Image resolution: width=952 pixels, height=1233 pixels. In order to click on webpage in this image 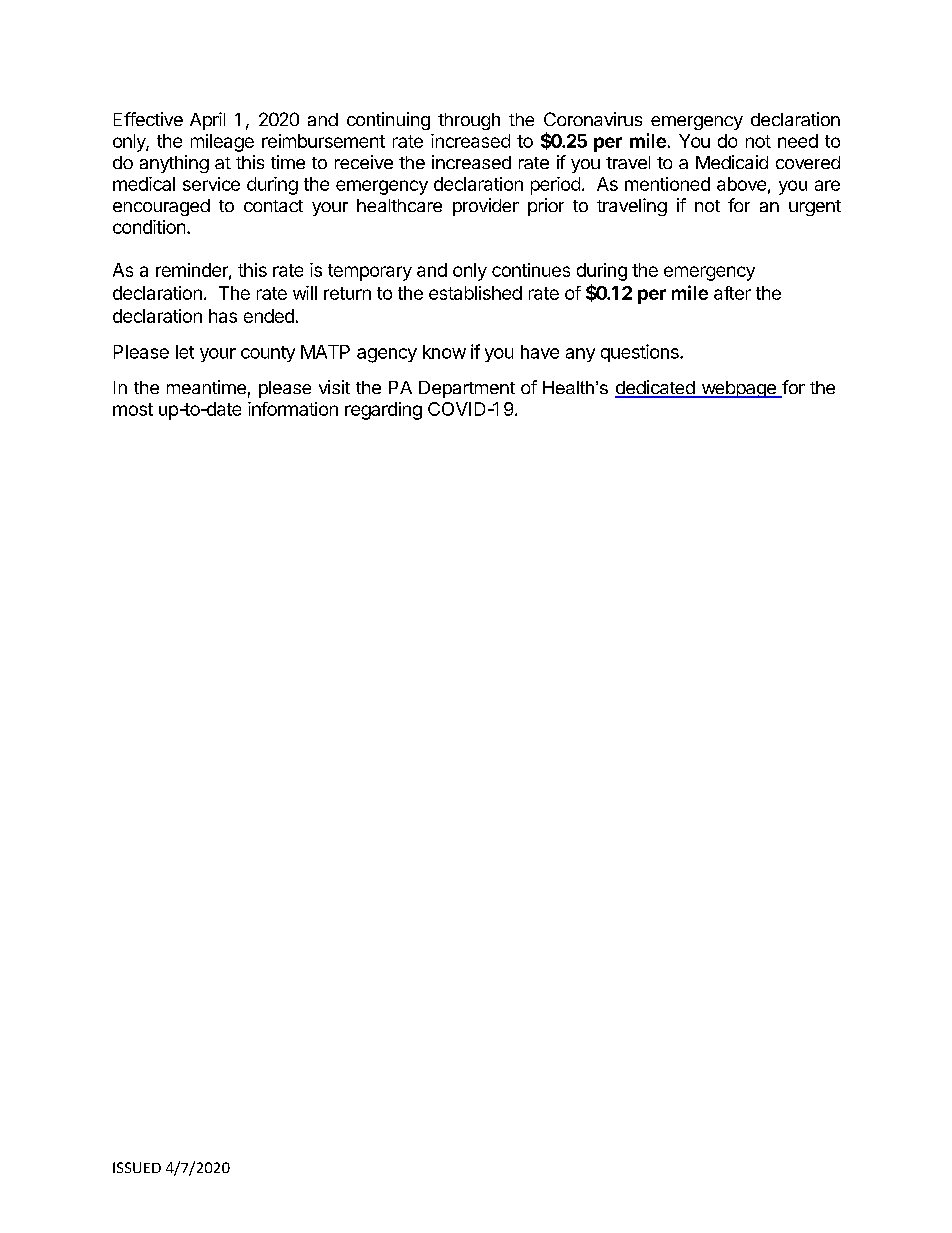, I will do `click(738, 389)`.
